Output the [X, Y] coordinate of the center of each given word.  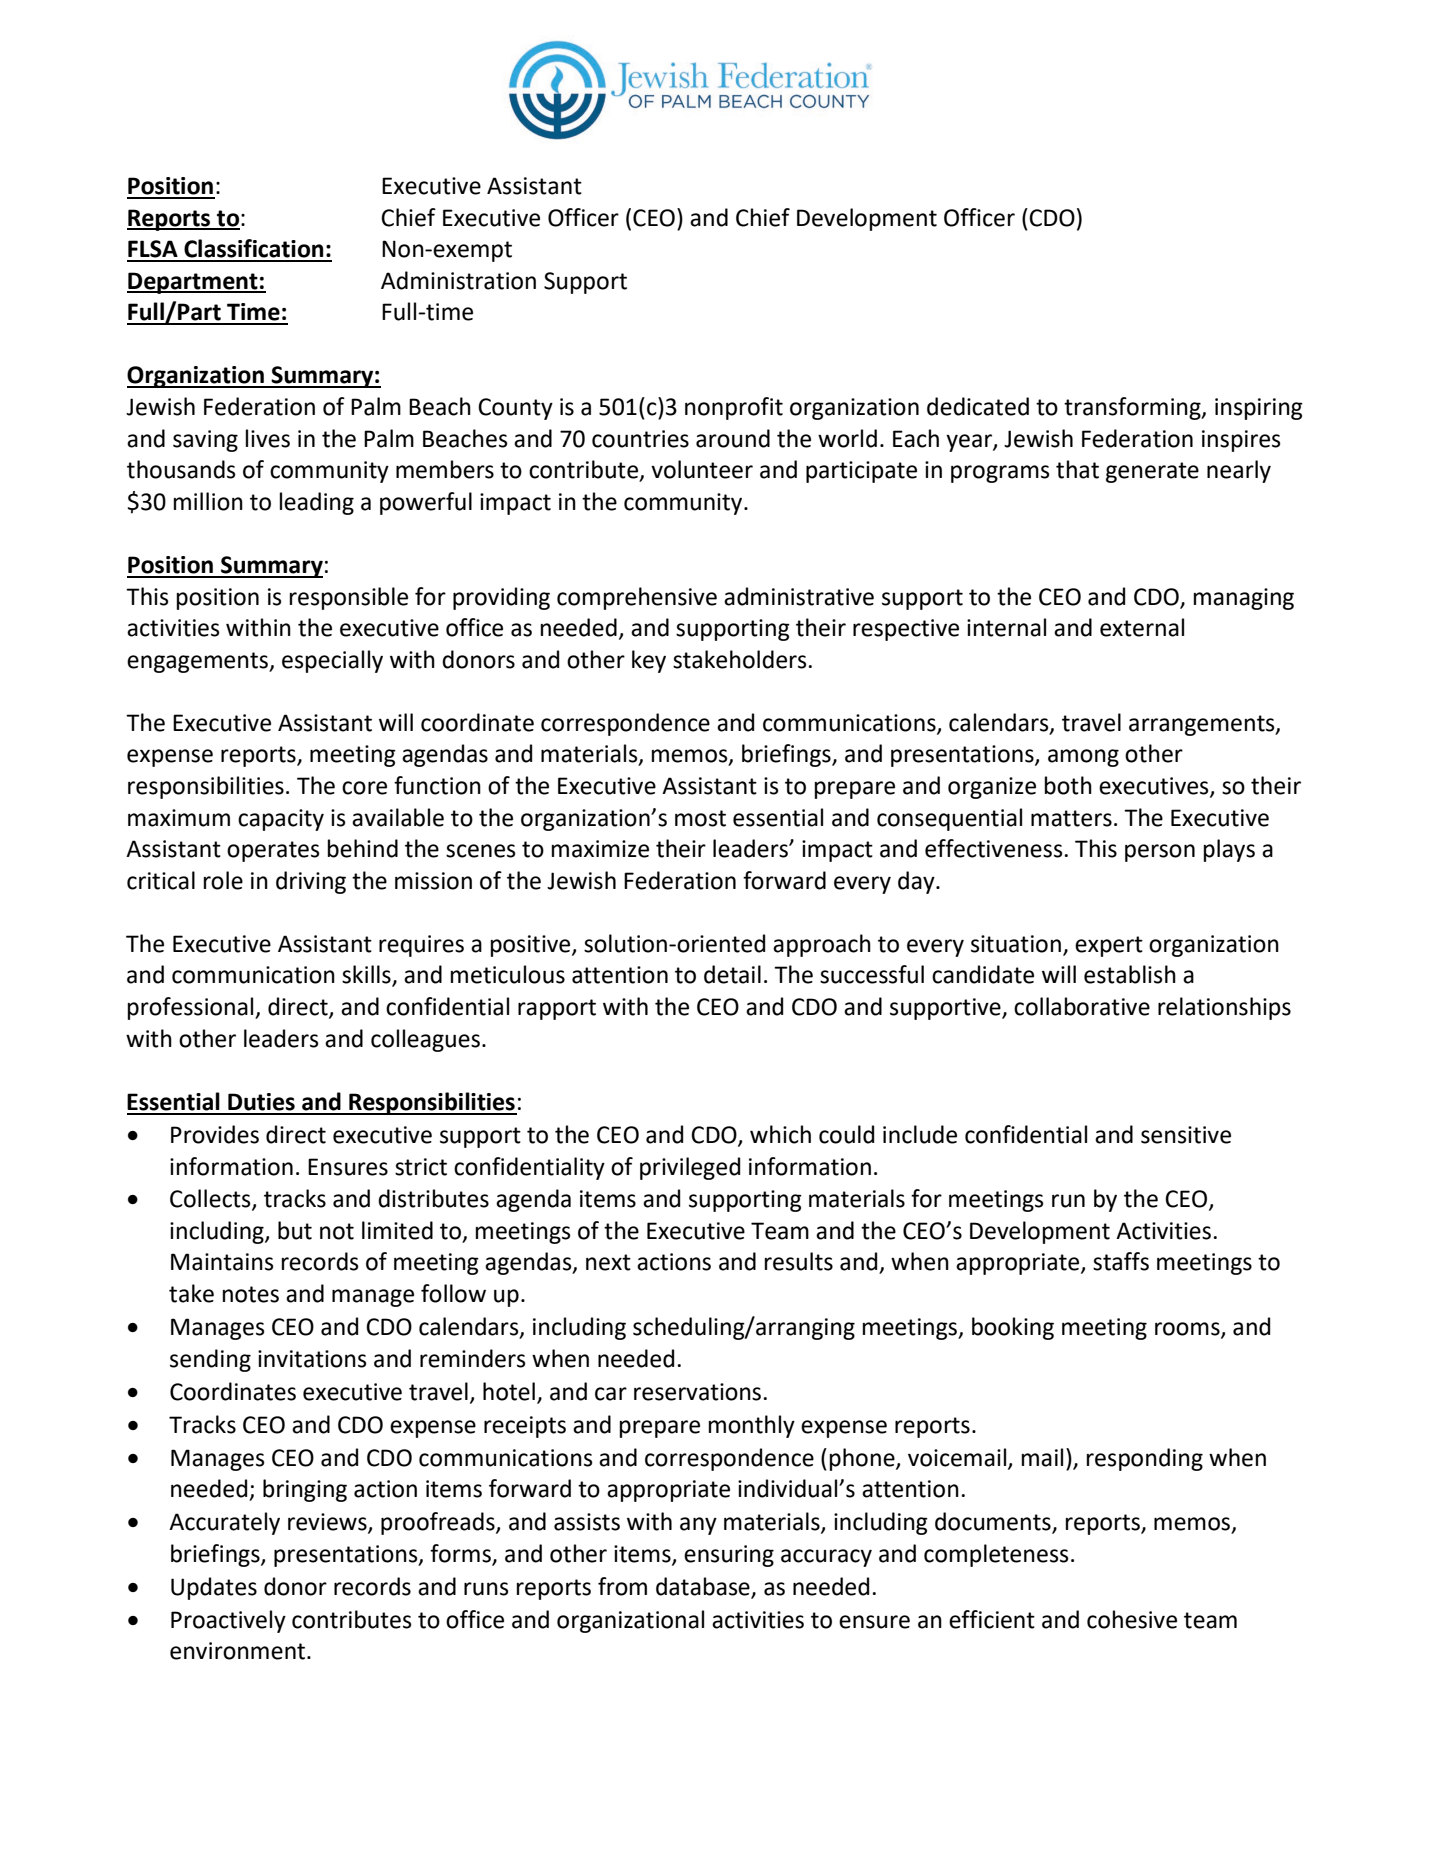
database [703, 1586]
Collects [211, 1199]
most [700, 818]
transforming [1133, 408]
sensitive [1186, 1135]
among [1083, 758]
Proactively [228, 1621]
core [364, 788]
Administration [458, 280]
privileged [690, 1168]
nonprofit [734, 408]
